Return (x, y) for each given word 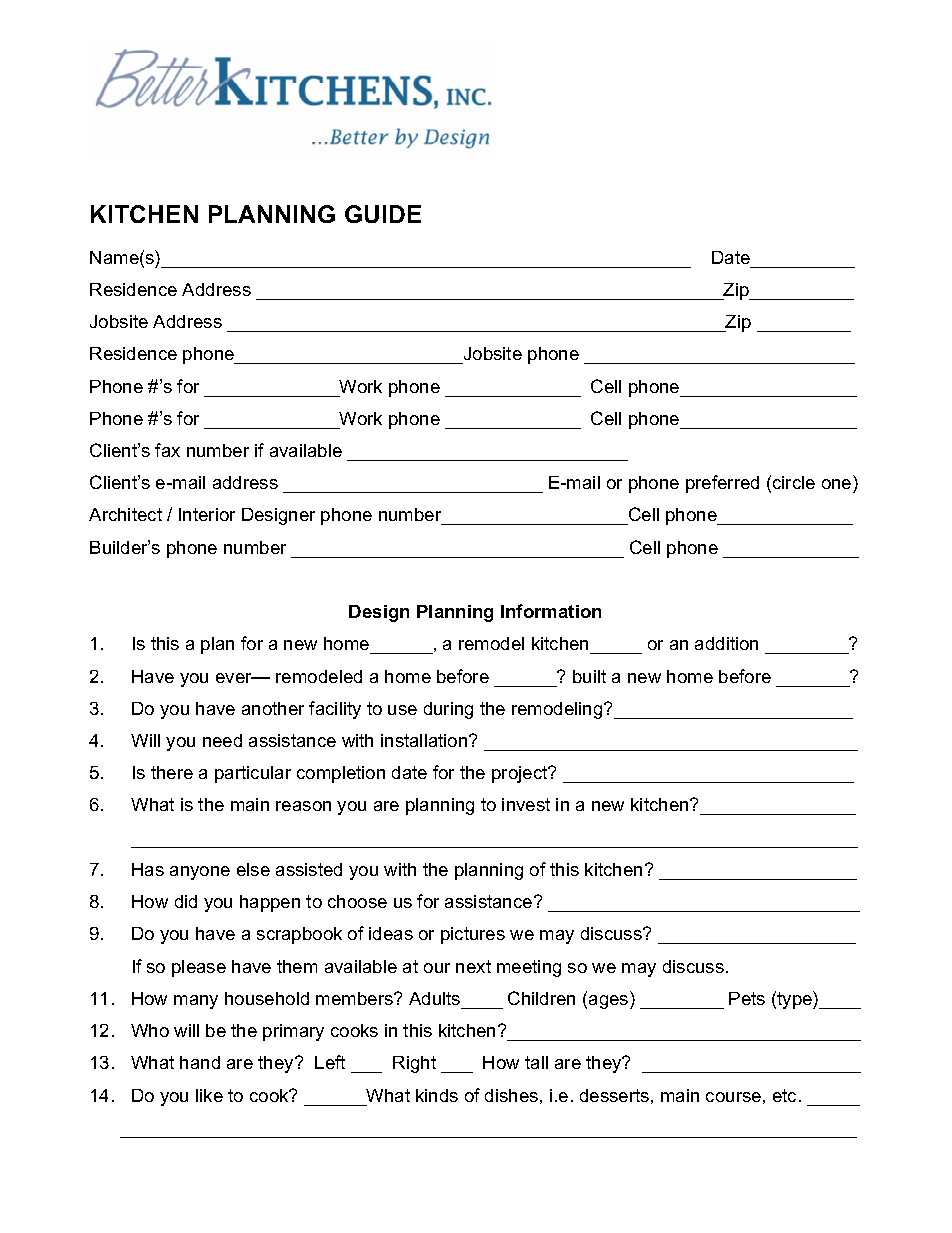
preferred (722, 484)
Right (414, 1064)
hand (200, 1062)
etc (786, 1095)
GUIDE (383, 214)
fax (167, 450)
